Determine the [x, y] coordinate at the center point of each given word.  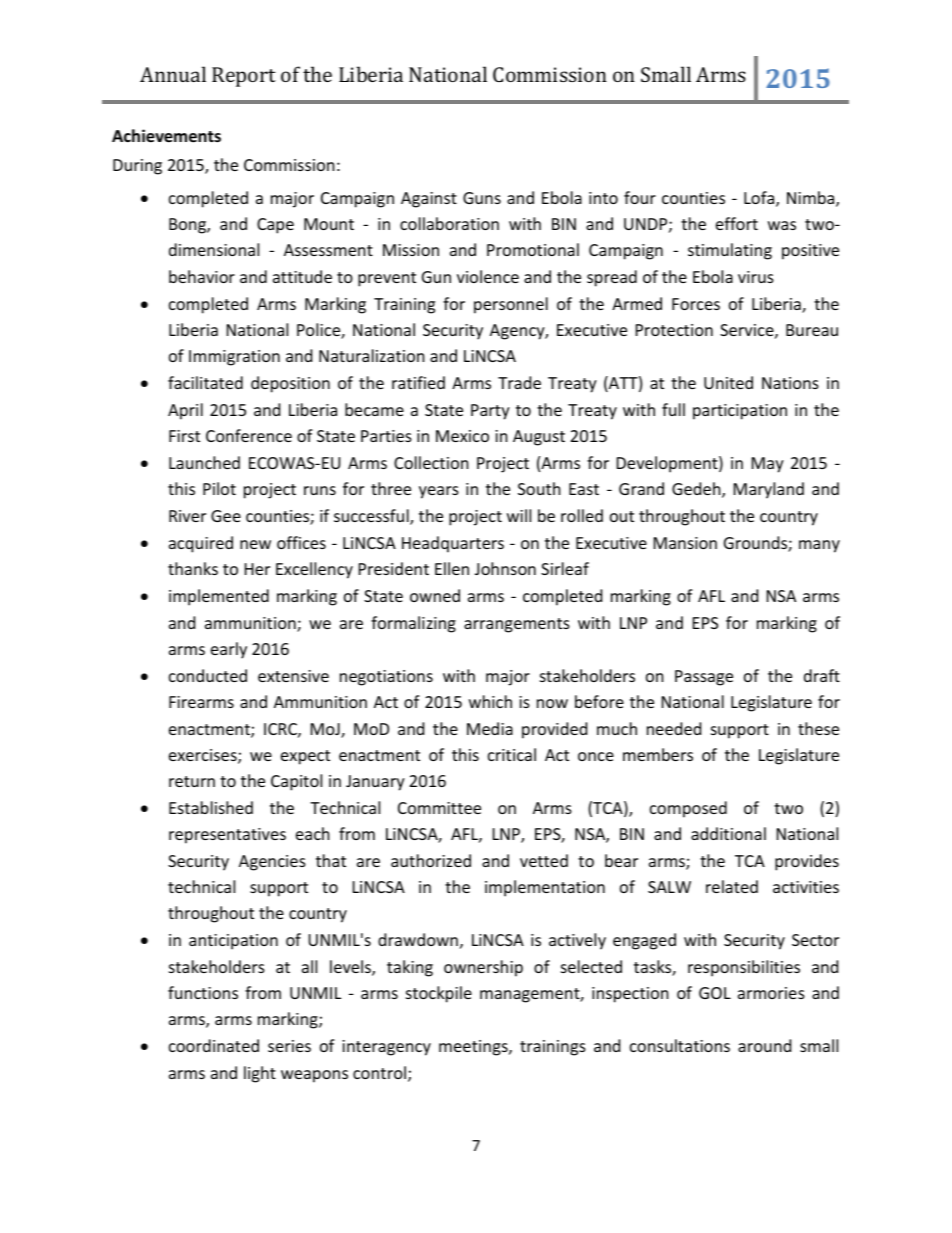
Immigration [234, 358]
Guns [482, 198]
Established [211, 807]
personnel [511, 305]
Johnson [505, 568]
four [640, 197]
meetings [474, 1048]
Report [244, 77]
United [728, 382]
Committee [439, 808]
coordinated [214, 1045]
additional [728, 833]
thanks [193, 568]
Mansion [685, 543]
